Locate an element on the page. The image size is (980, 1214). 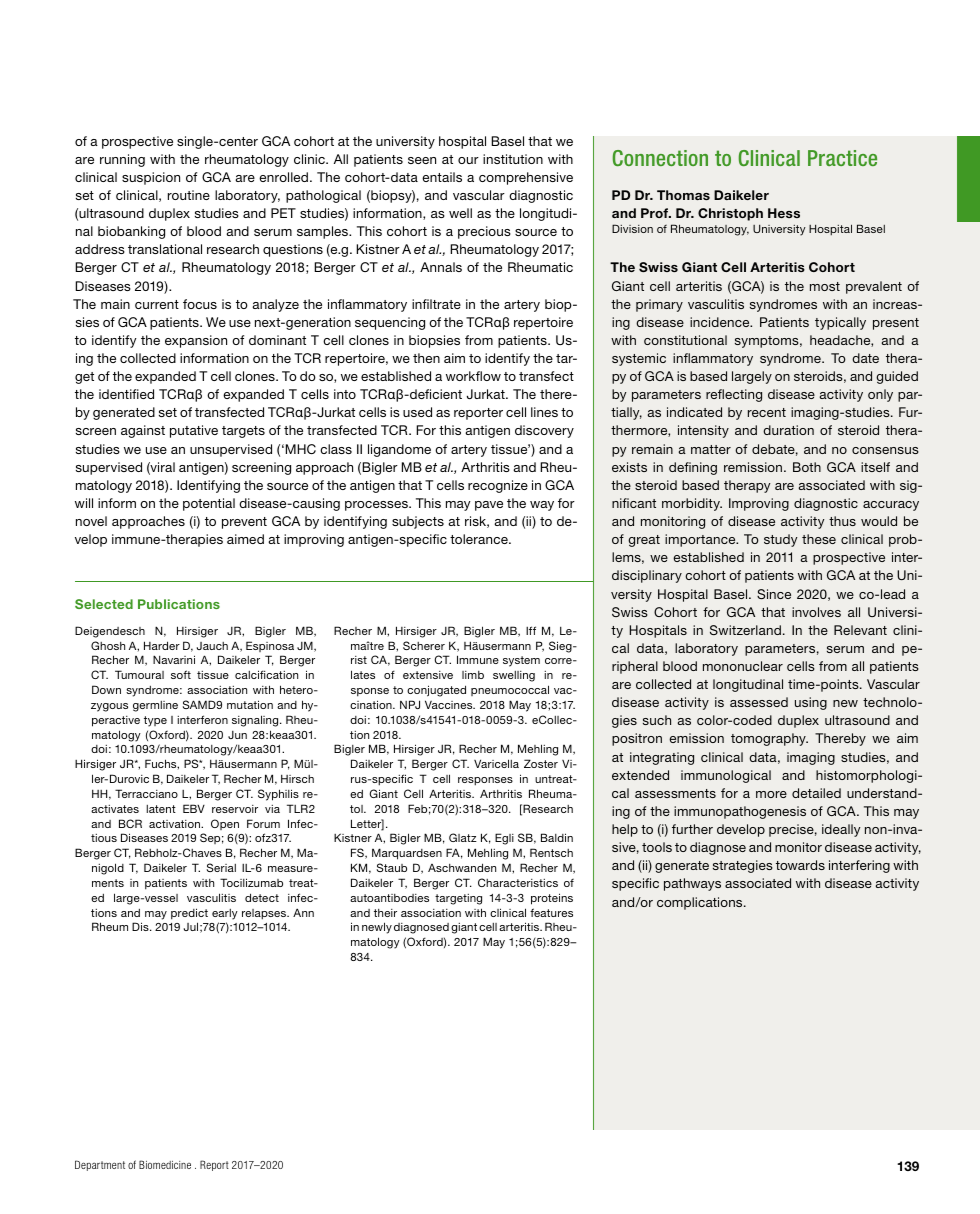
tolerance is located at coordinates (480, 539).
